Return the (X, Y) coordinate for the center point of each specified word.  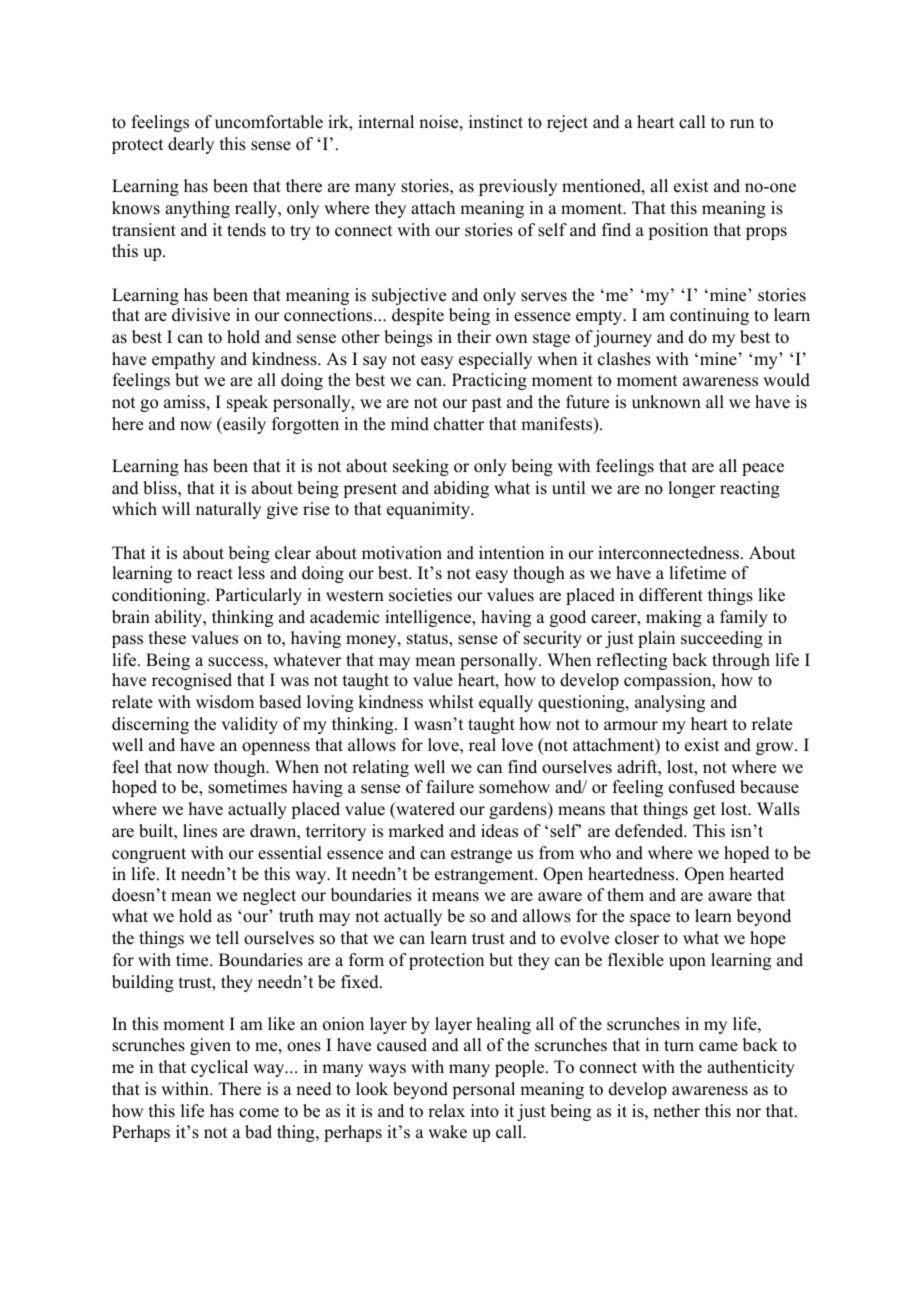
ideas (499, 831)
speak (247, 403)
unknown (666, 402)
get (704, 811)
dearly (191, 145)
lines (200, 831)
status (428, 639)
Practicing (489, 381)
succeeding (722, 639)
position (678, 231)
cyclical (219, 1068)
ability (180, 618)
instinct (496, 122)
